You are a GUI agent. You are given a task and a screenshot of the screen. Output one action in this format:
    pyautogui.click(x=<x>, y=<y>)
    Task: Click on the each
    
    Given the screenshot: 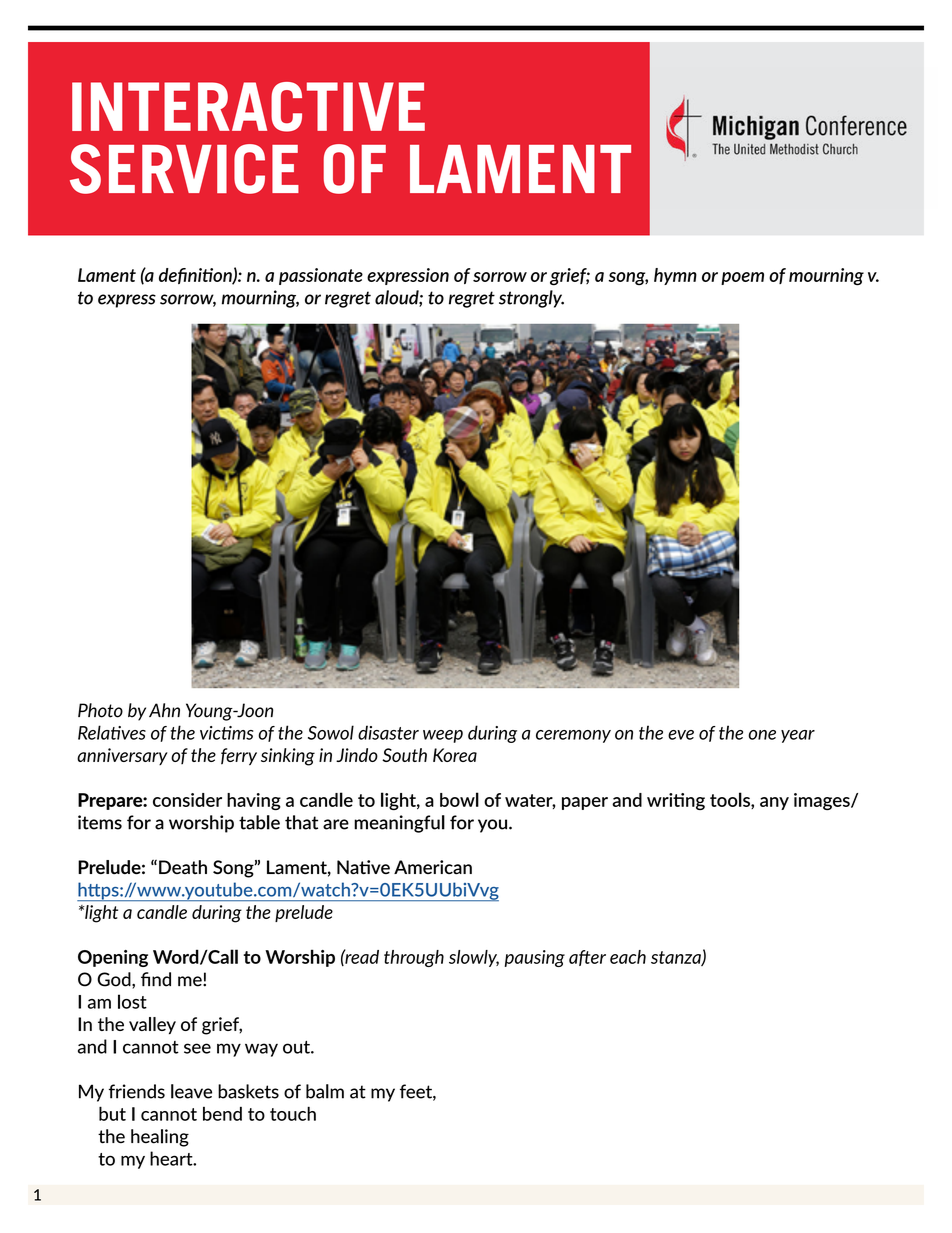 What is the action you would take?
    pyautogui.click(x=628, y=957)
